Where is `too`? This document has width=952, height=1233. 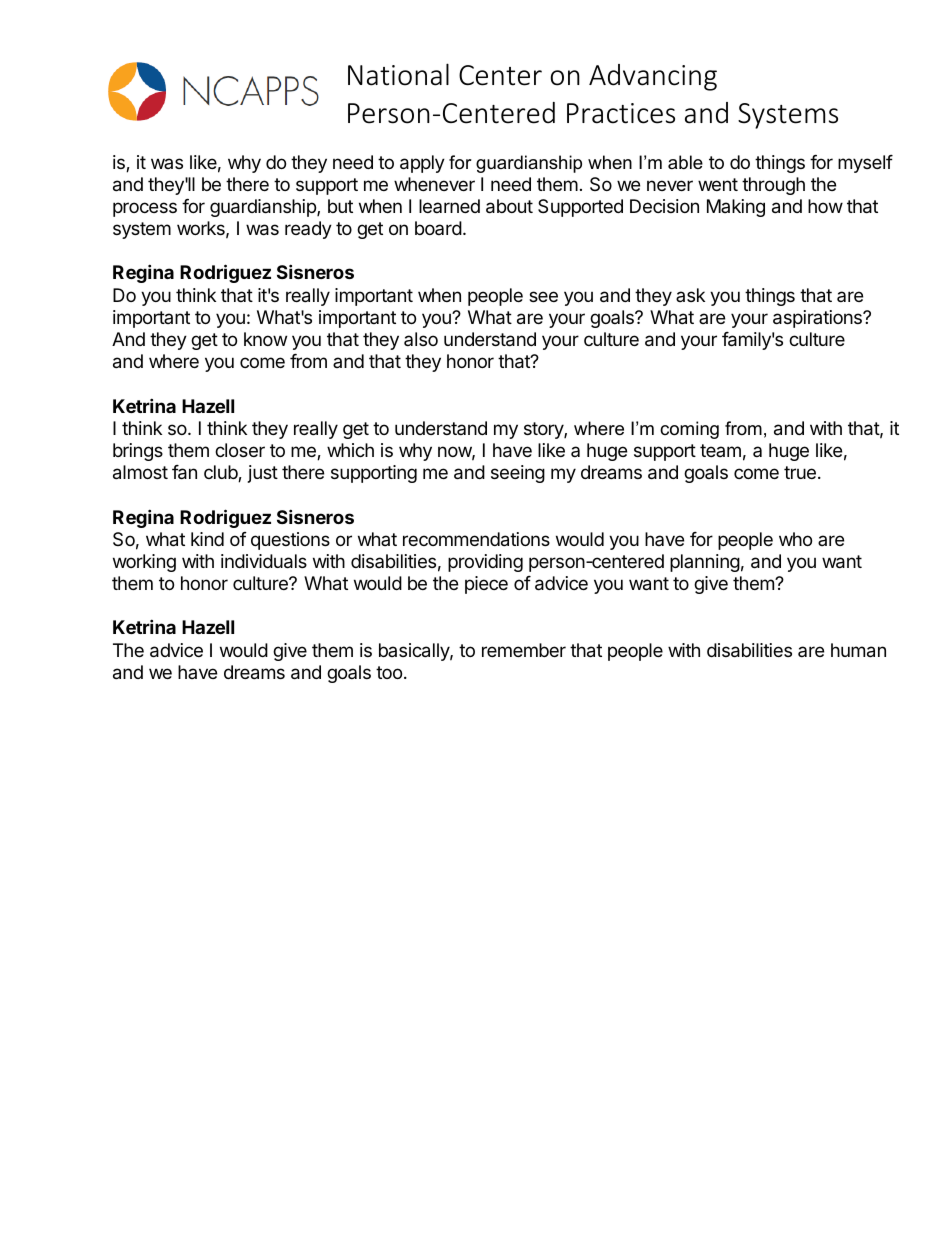
too is located at coordinates (389, 672).
